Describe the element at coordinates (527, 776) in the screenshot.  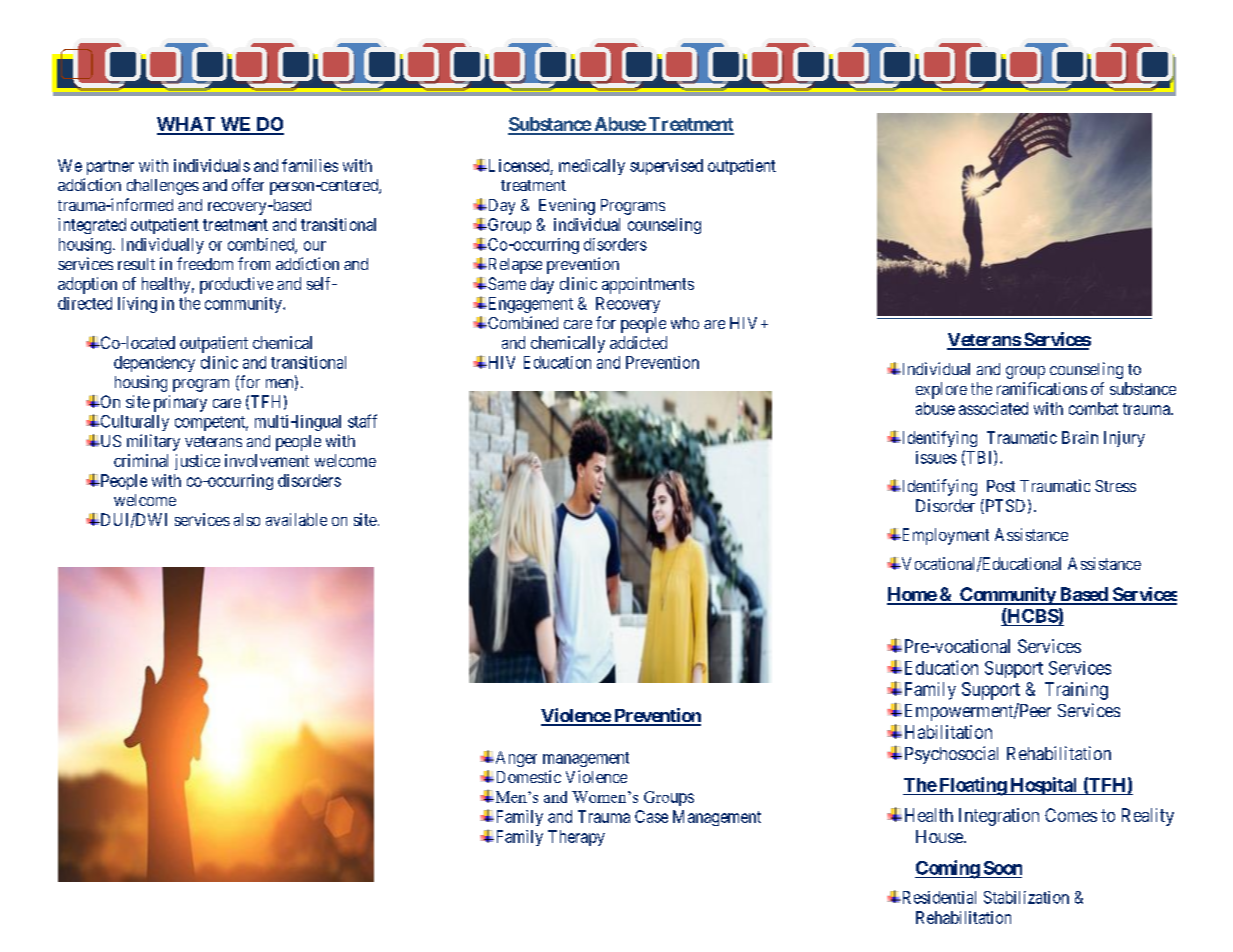
I see `Domestic` at that location.
